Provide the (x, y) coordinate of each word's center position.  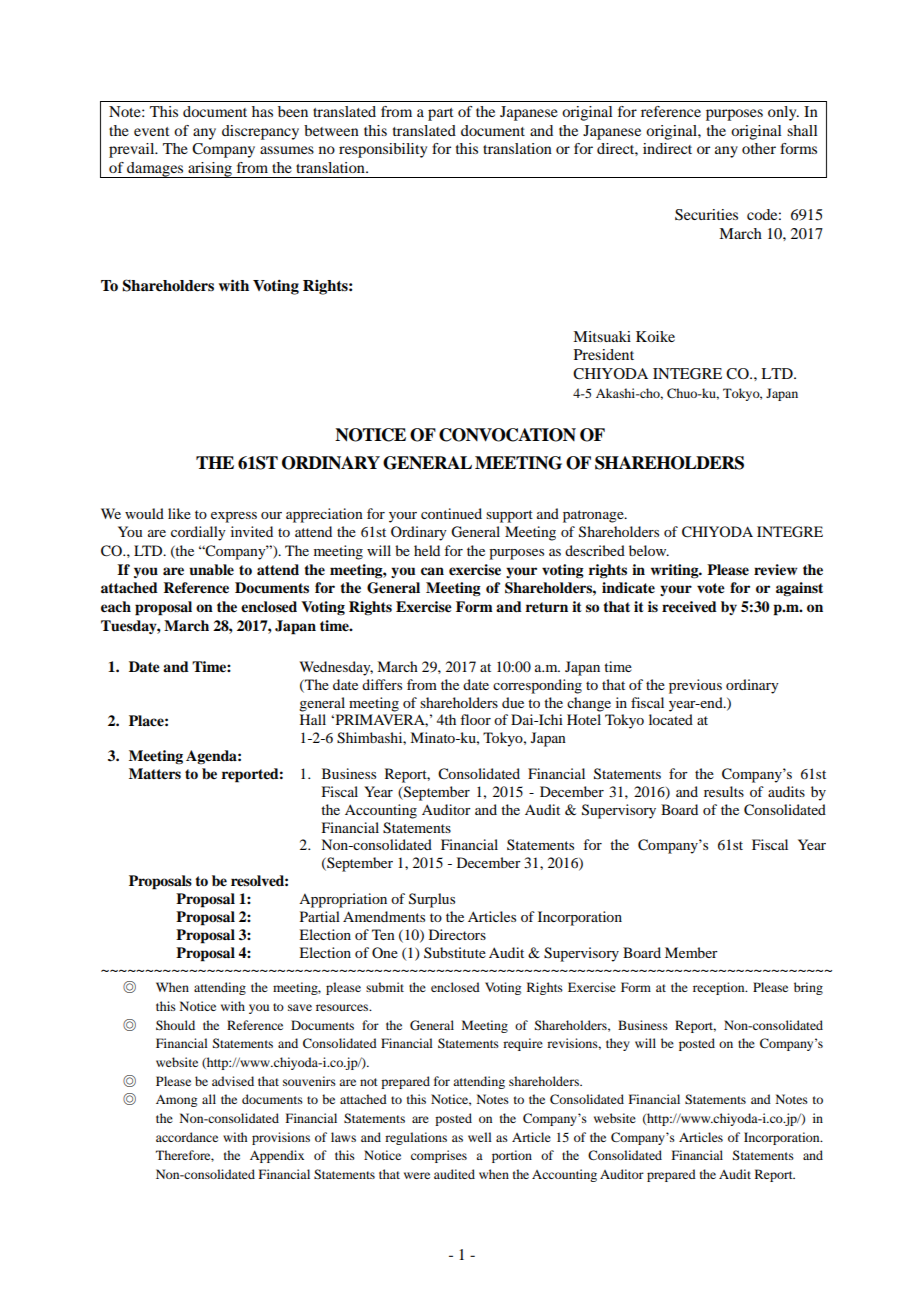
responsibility (383, 150)
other (759, 148)
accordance (187, 1137)
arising (210, 170)
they (618, 1044)
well (480, 1137)
